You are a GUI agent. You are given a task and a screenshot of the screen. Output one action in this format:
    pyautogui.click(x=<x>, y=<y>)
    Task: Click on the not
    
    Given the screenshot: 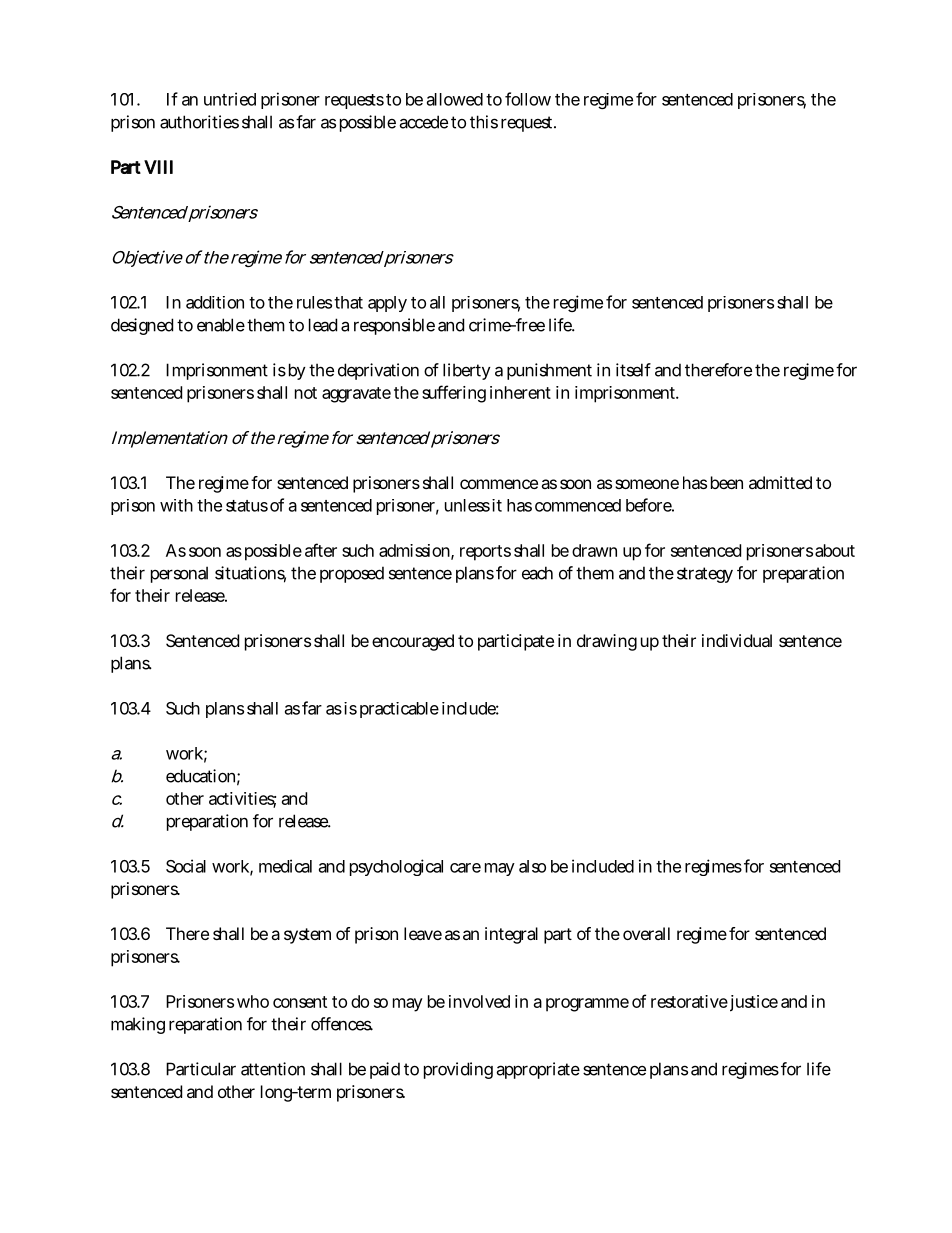 What is the action you would take?
    pyautogui.click(x=306, y=393)
